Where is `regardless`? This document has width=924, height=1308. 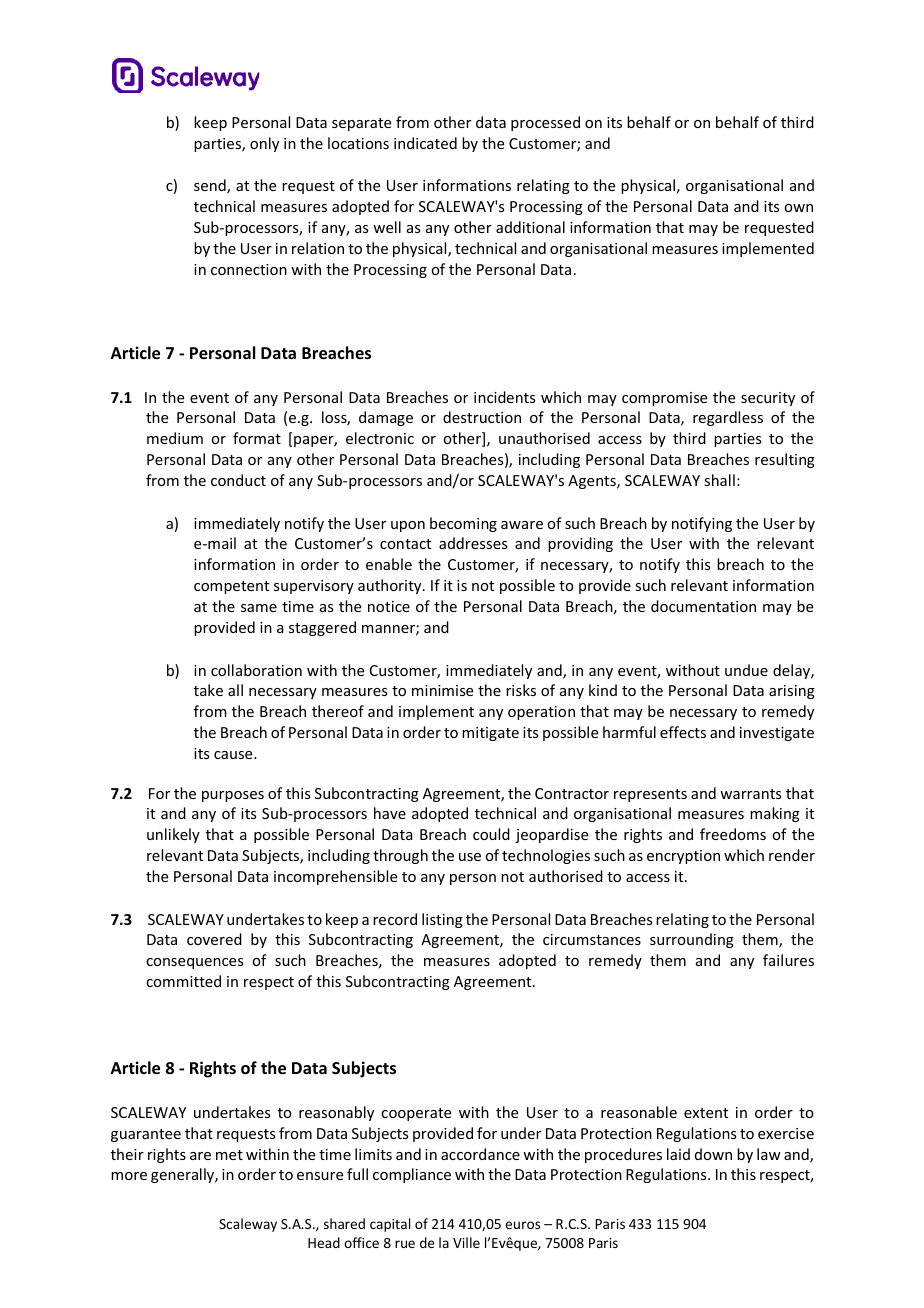
regardless is located at coordinates (728, 418).
